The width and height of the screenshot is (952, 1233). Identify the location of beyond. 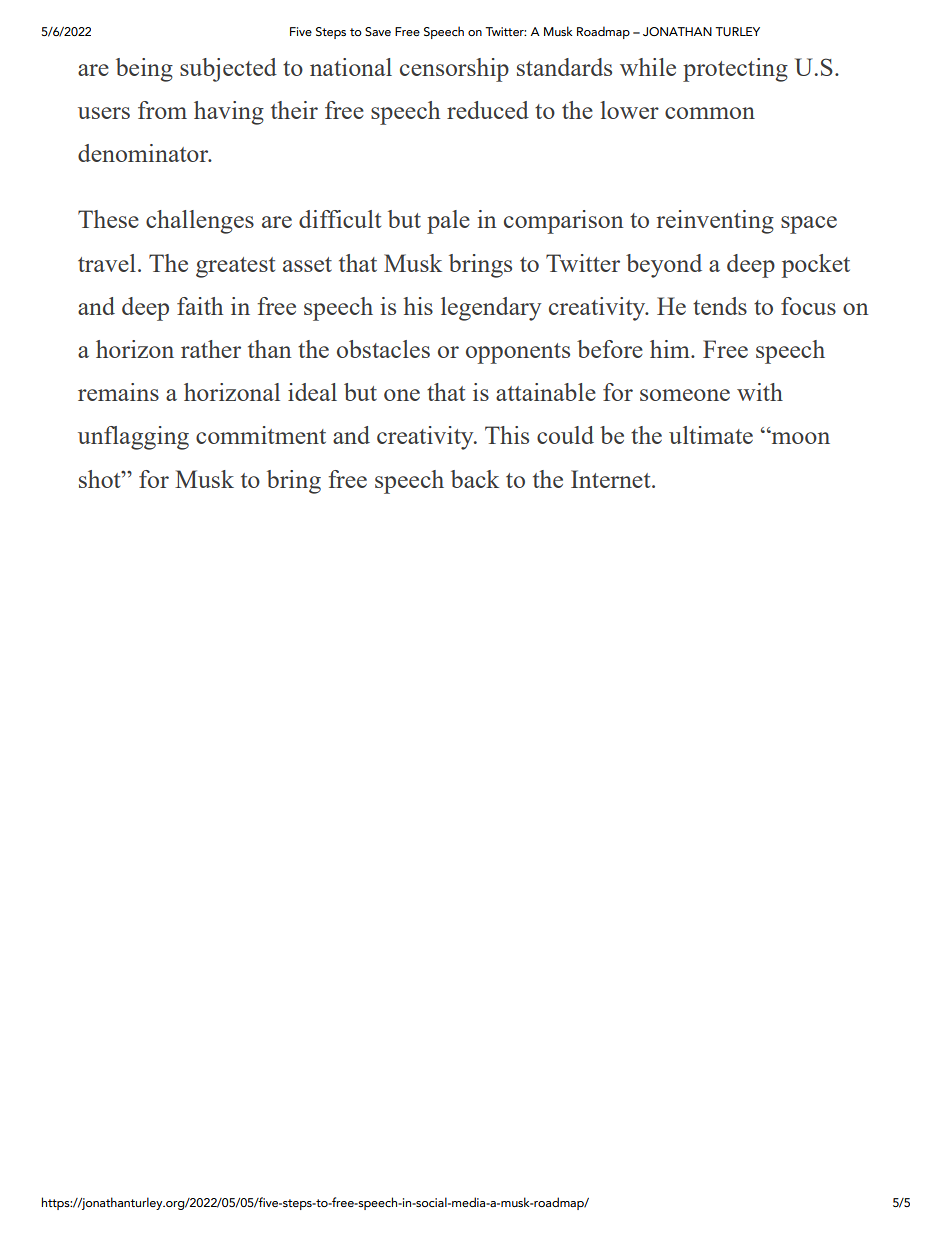
(664, 266).
